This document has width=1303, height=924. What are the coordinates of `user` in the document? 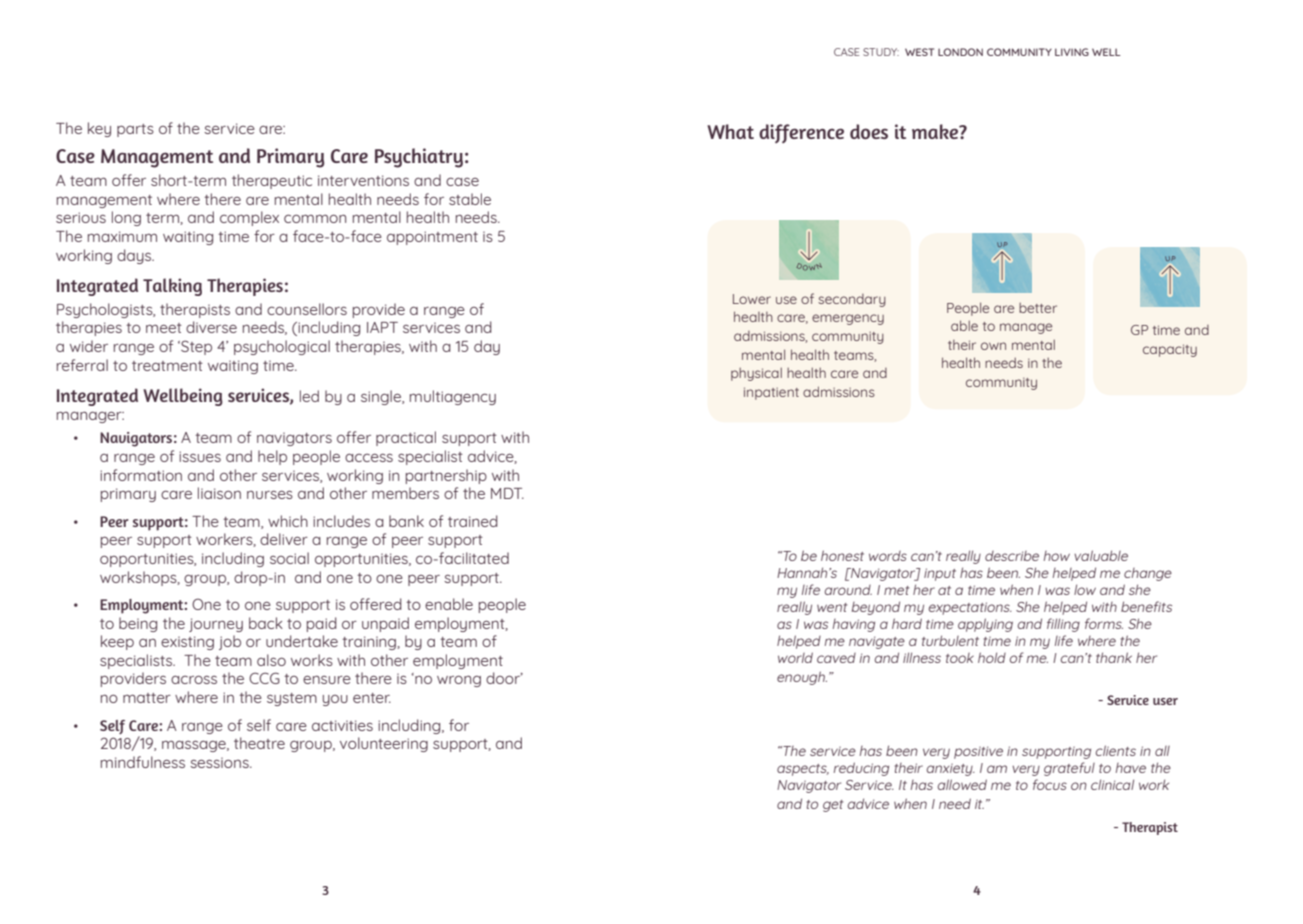 It's located at (1165, 701).
